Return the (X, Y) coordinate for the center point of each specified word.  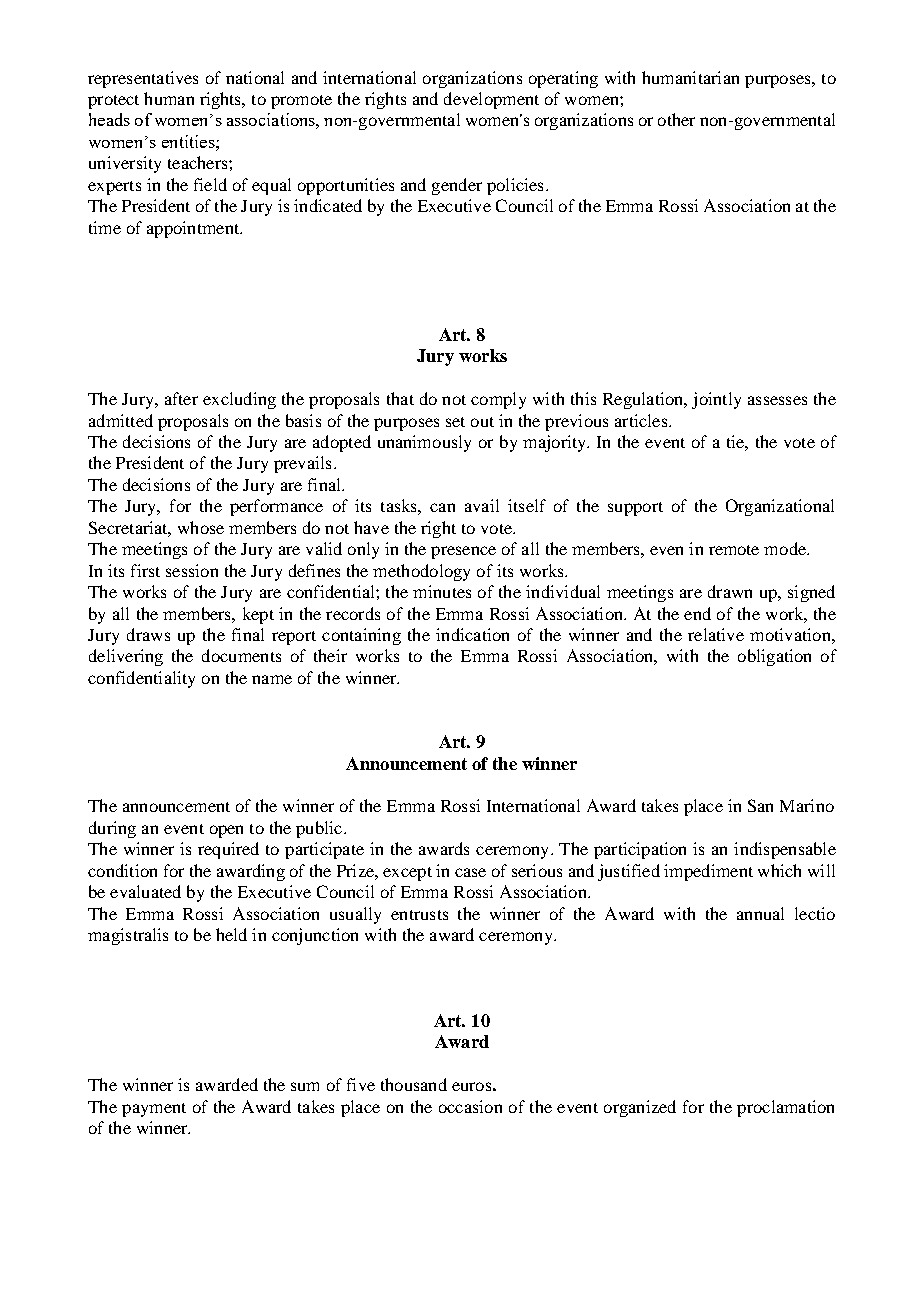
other (676, 119)
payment (154, 1110)
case (470, 872)
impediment (708, 872)
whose (201, 527)
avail (482, 505)
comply (498, 400)
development (491, 100)
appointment (194, 229)
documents (241, 655)
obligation (774, 657)
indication (472, 634)
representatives (143, 79)
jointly (716, 400)
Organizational (780, 507)
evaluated (145, 891)
